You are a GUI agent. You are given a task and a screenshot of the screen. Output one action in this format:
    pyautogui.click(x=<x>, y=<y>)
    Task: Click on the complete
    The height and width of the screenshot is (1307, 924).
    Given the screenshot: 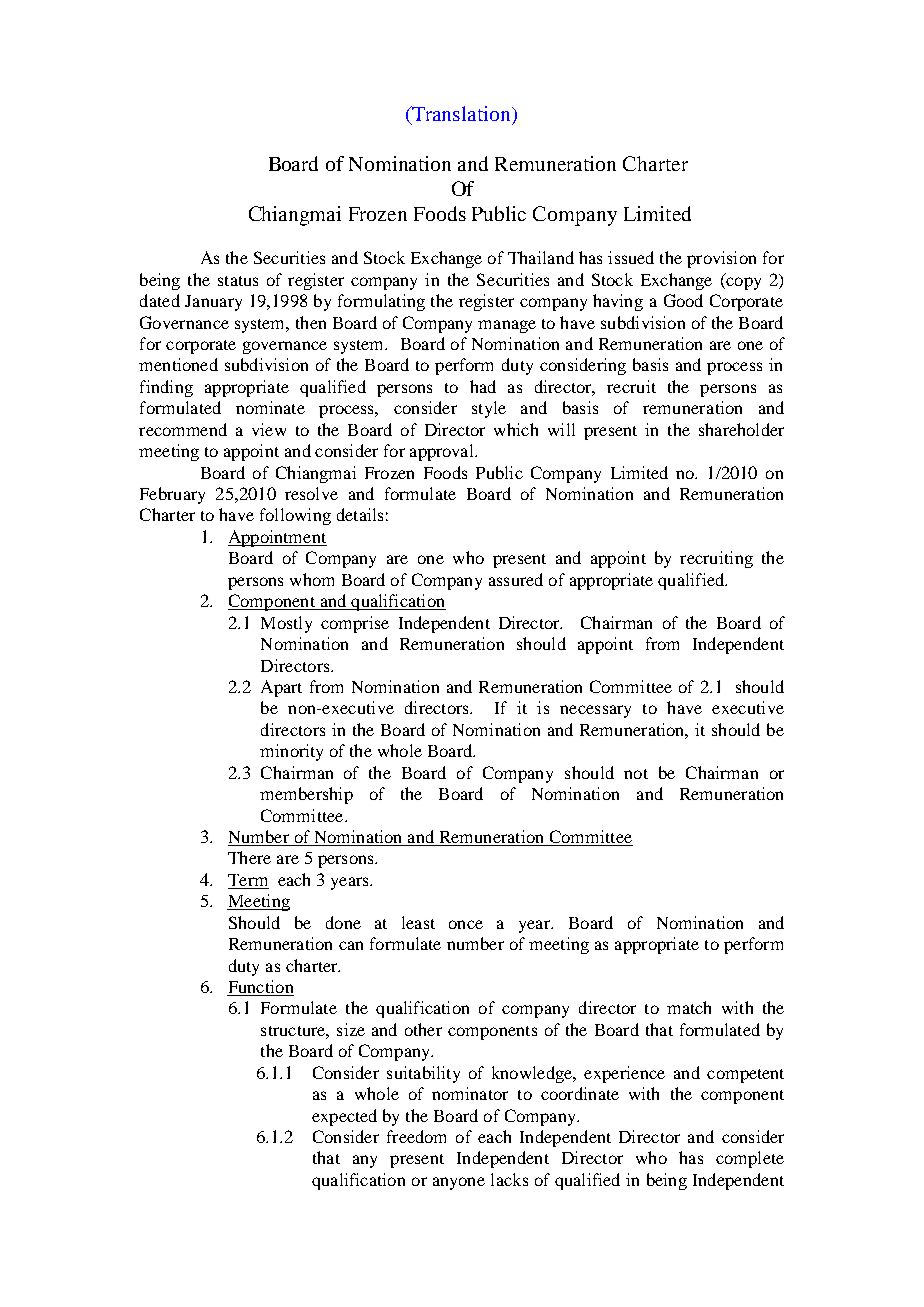 What is the action you would take?
    pyautogui.click(x=750, y=1159)
